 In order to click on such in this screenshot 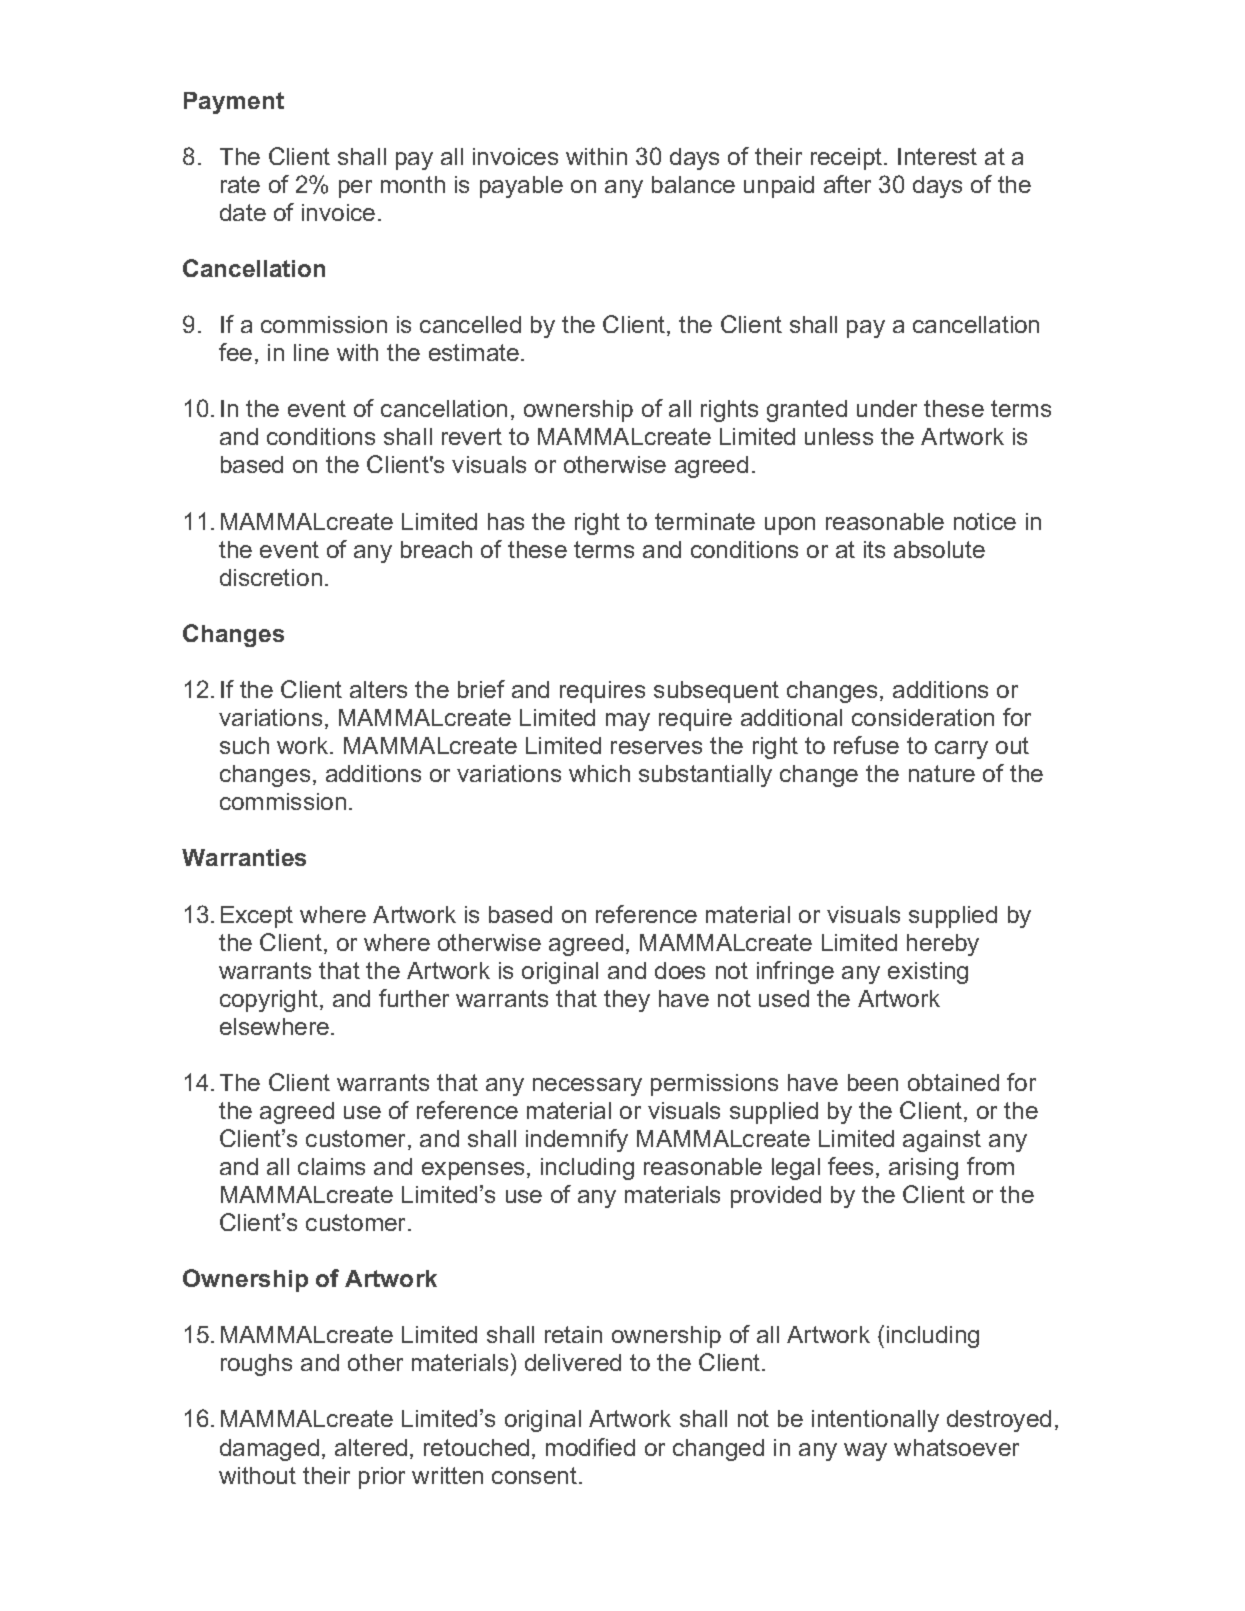, I will do `click(244, 745)`.
